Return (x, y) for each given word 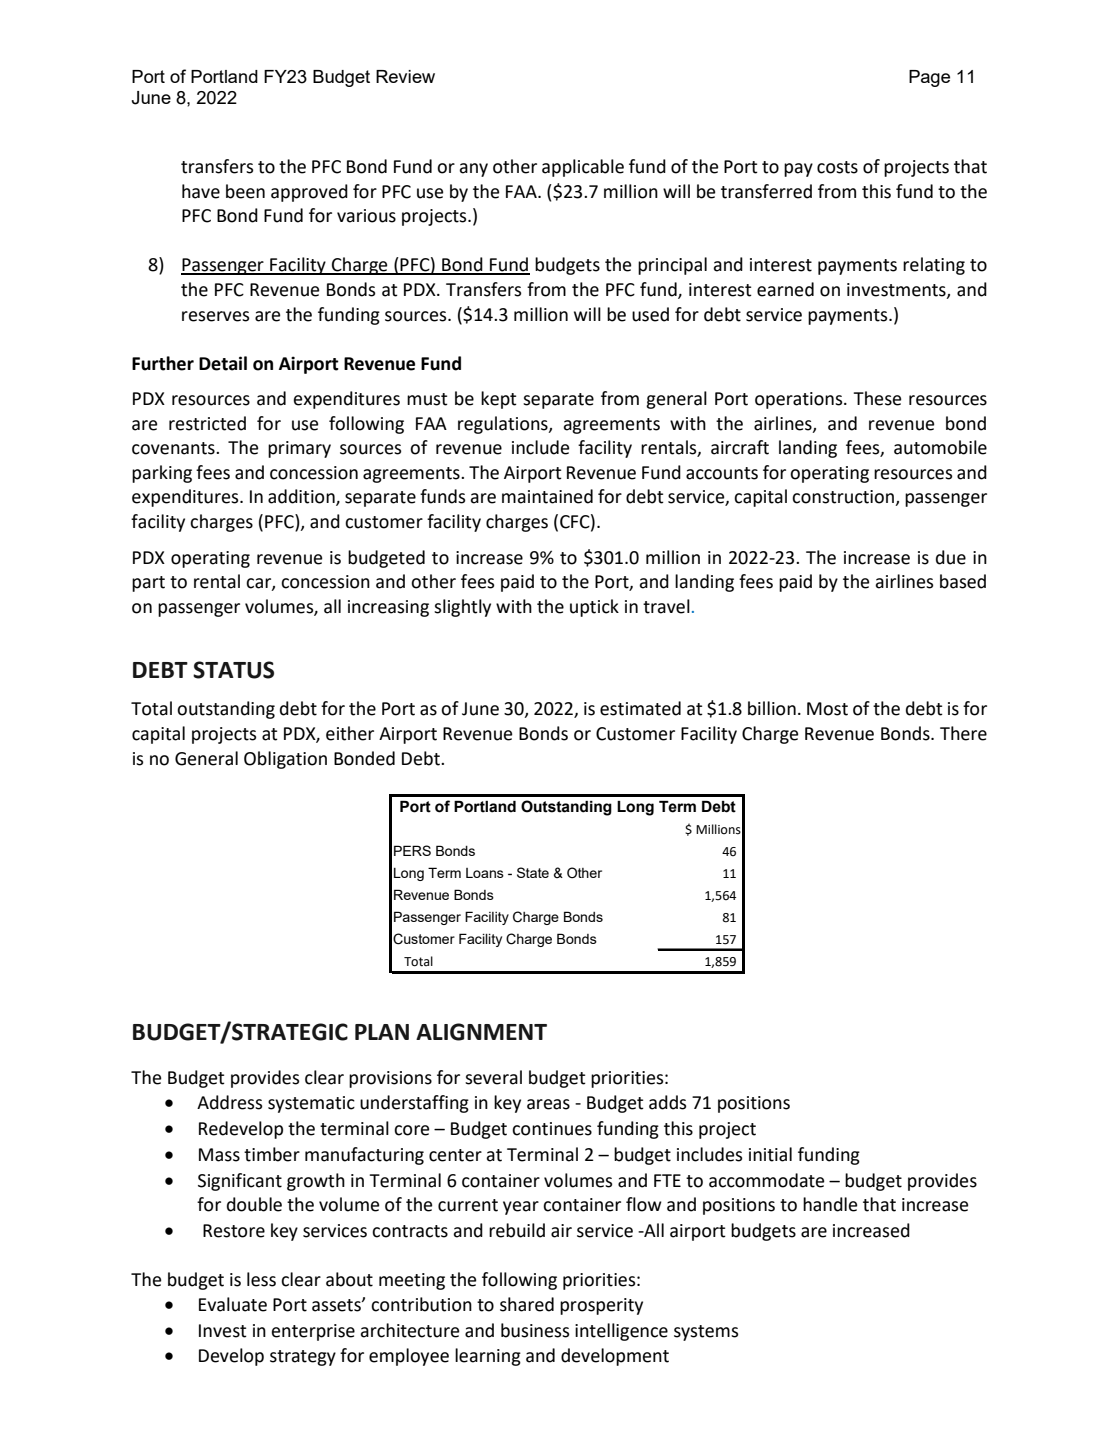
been (245, 191)
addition (302, 497)
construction (844, 498)
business (535, 1330)
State (533, 872)
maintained (547, 496)
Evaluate (233, 1304)
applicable (583, 168)
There (963, 733)
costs (837, 167)
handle (830, 1204)
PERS (412, 850)
